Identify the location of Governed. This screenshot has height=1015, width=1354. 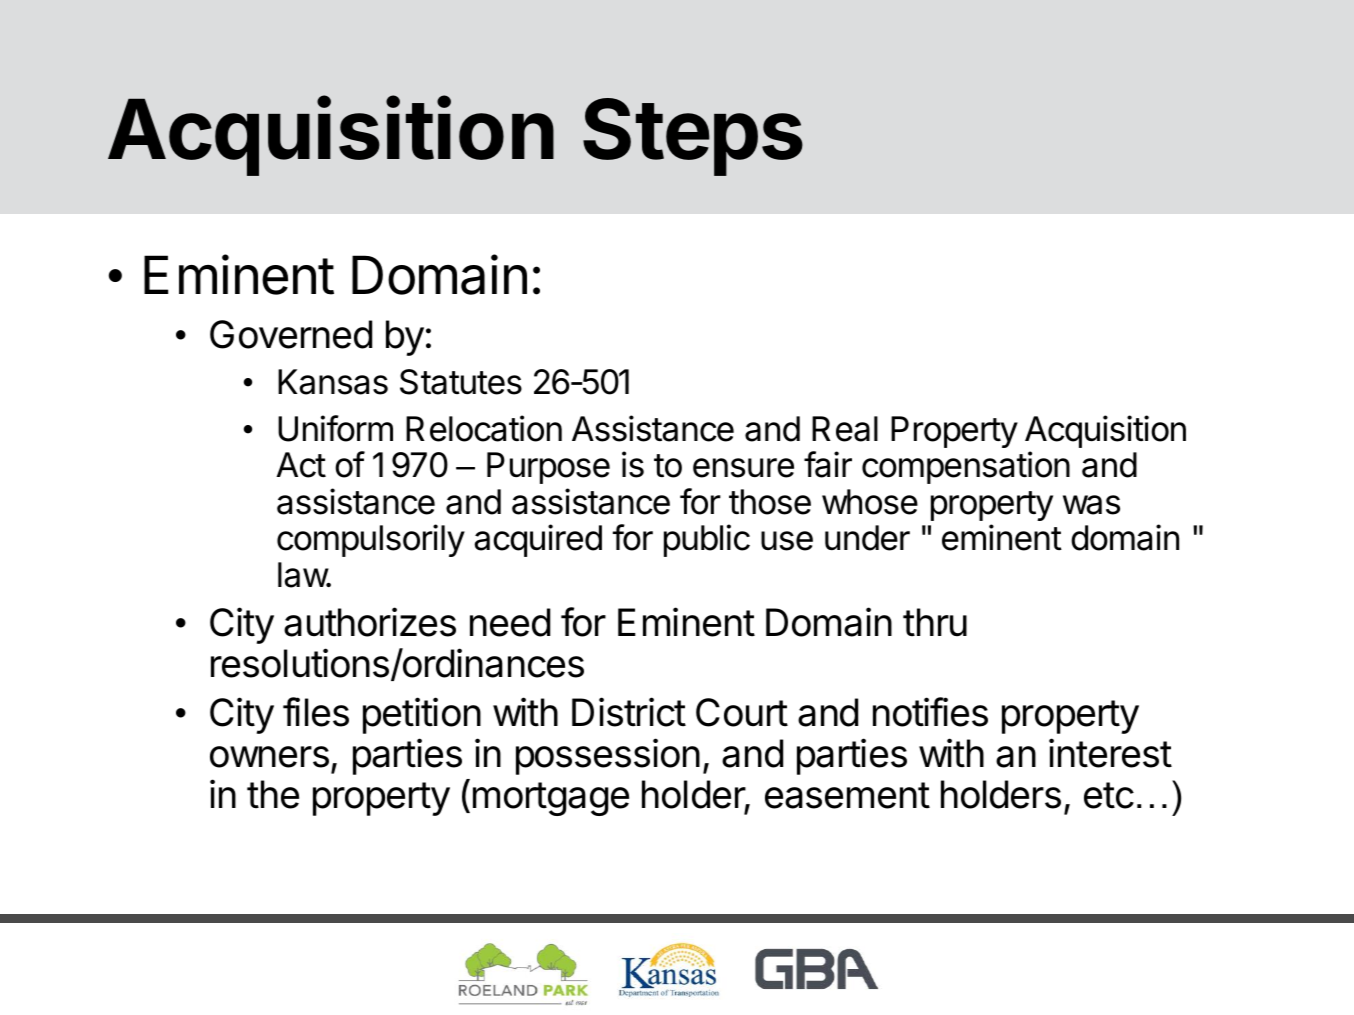
(291, 334).
